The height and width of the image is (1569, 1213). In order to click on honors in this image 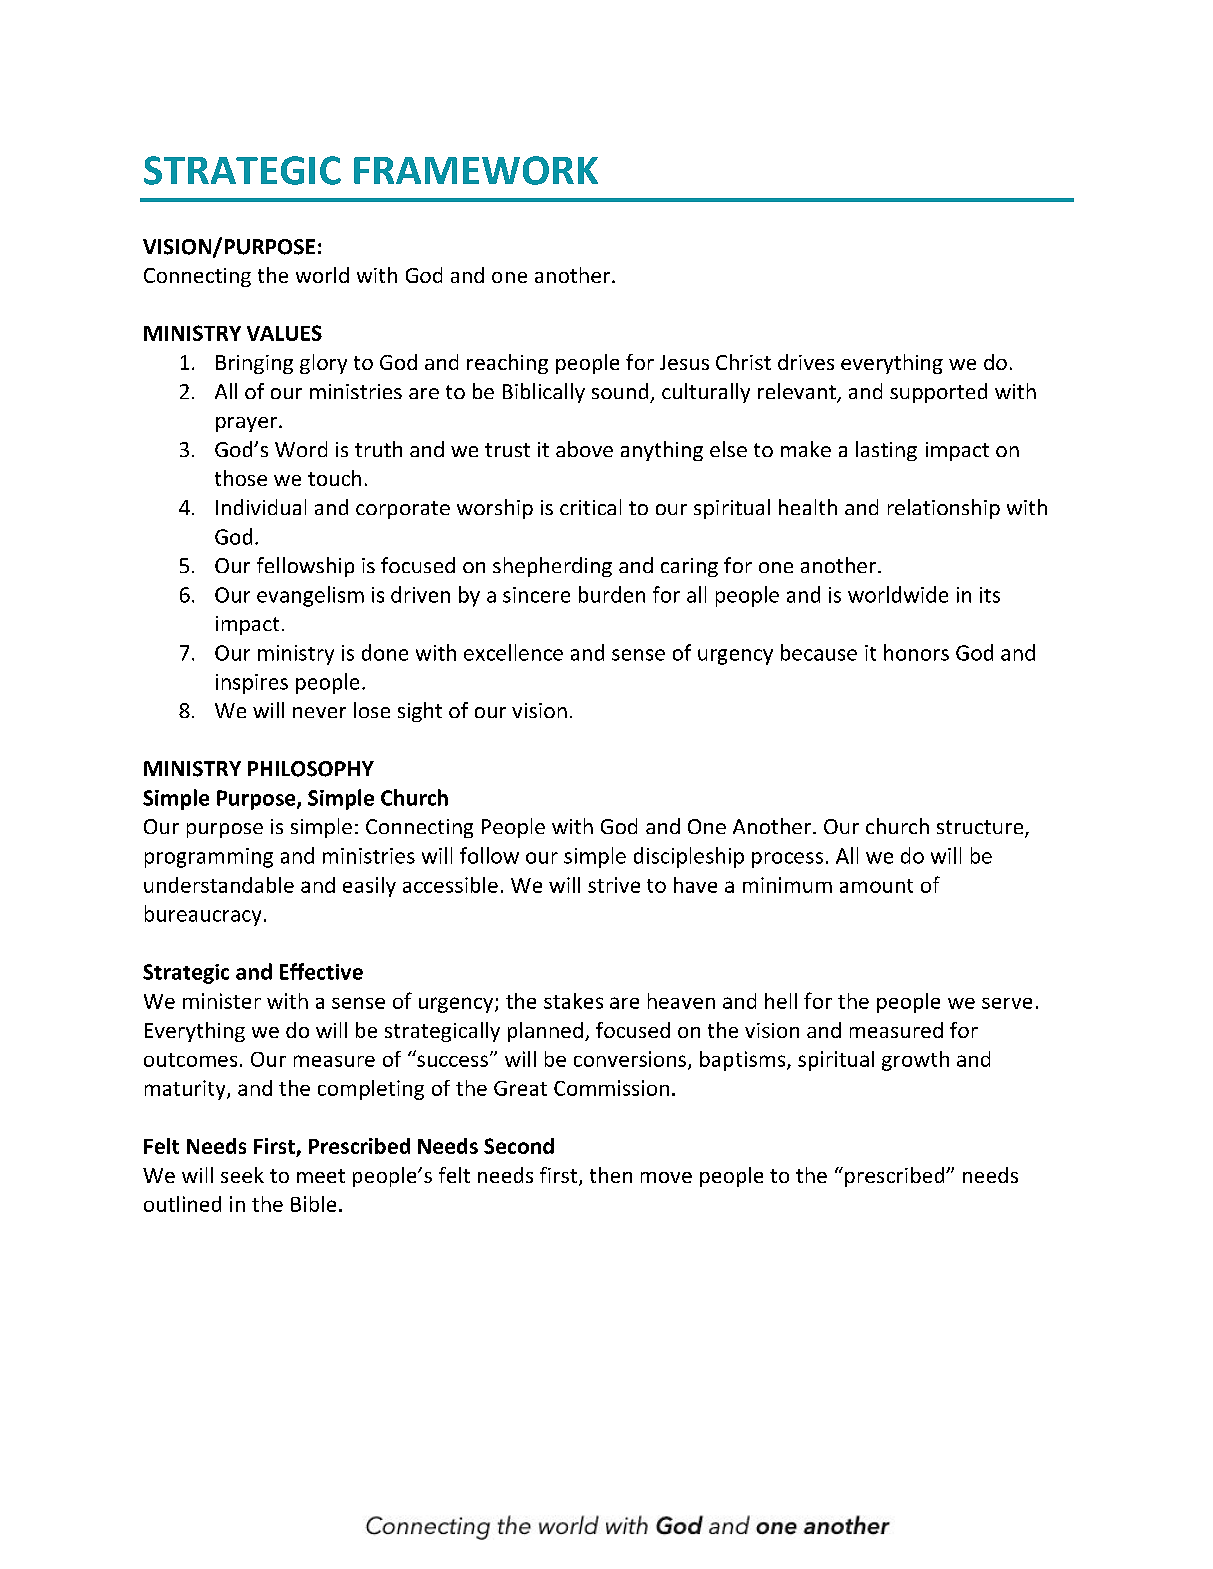, I will do `click(916, 652)`.
